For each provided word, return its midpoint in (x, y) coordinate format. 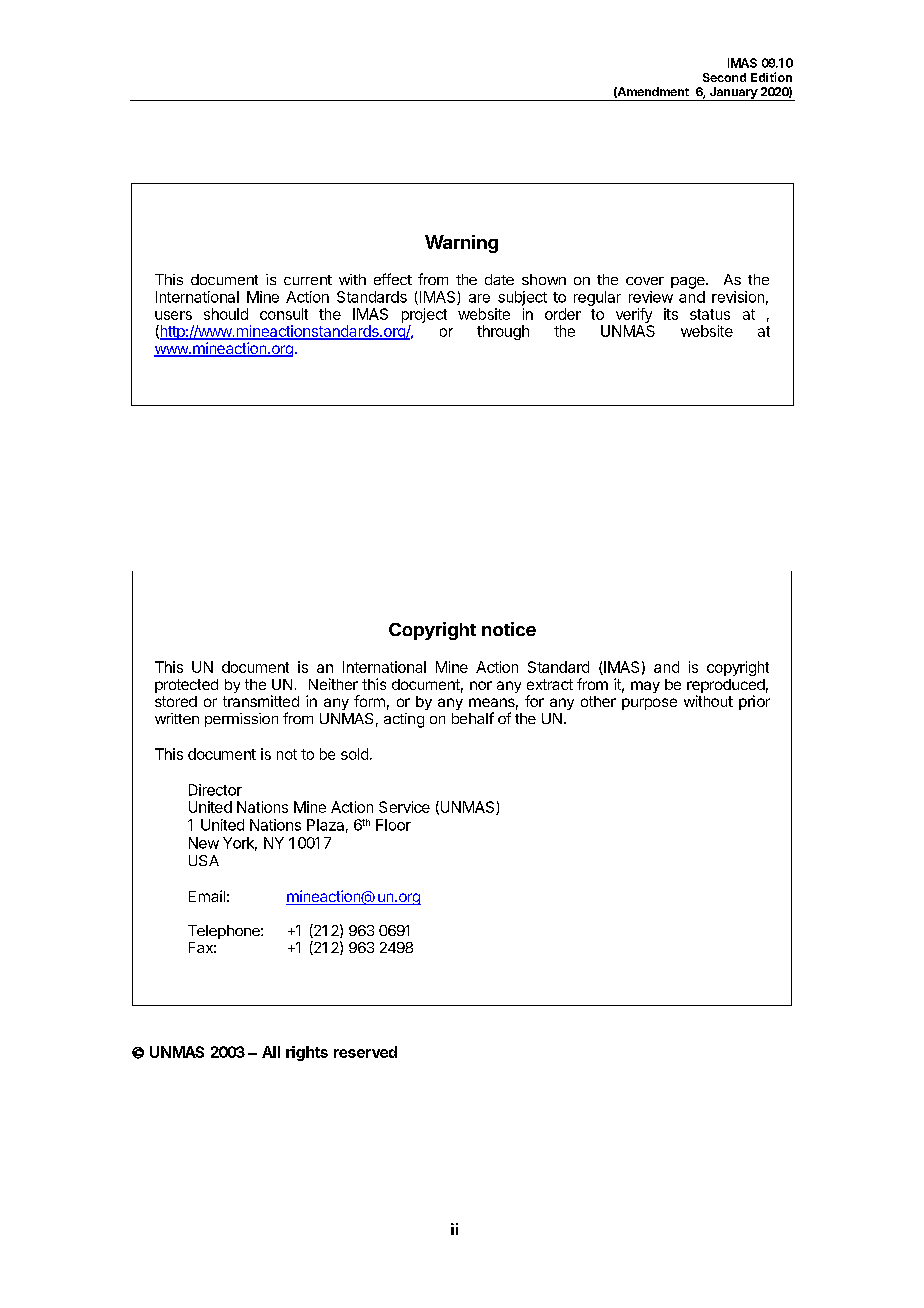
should (226, 314)
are (479, 298)
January (733, 94)
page (689, 283)
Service (404, 807)
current (308, 280)
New (204, 843)
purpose (649, 704)
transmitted (261, 701)
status (710, 314)
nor (481, 685)
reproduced (726, 687)
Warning (461, 244)
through (503, 332)
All (271, 1052)
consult (284, 314)
